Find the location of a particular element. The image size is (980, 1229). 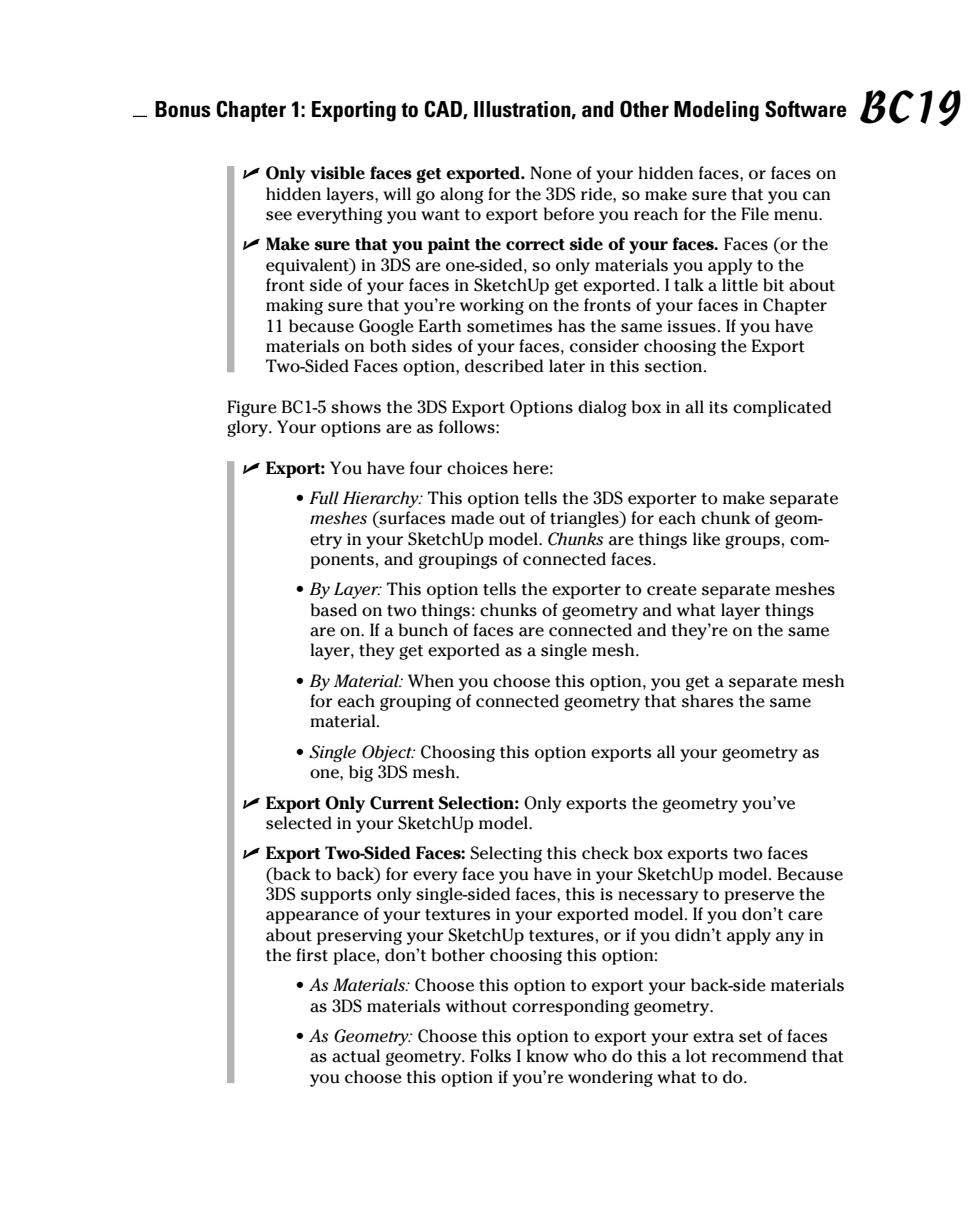

Figure is located at coordinates (252, 408).
